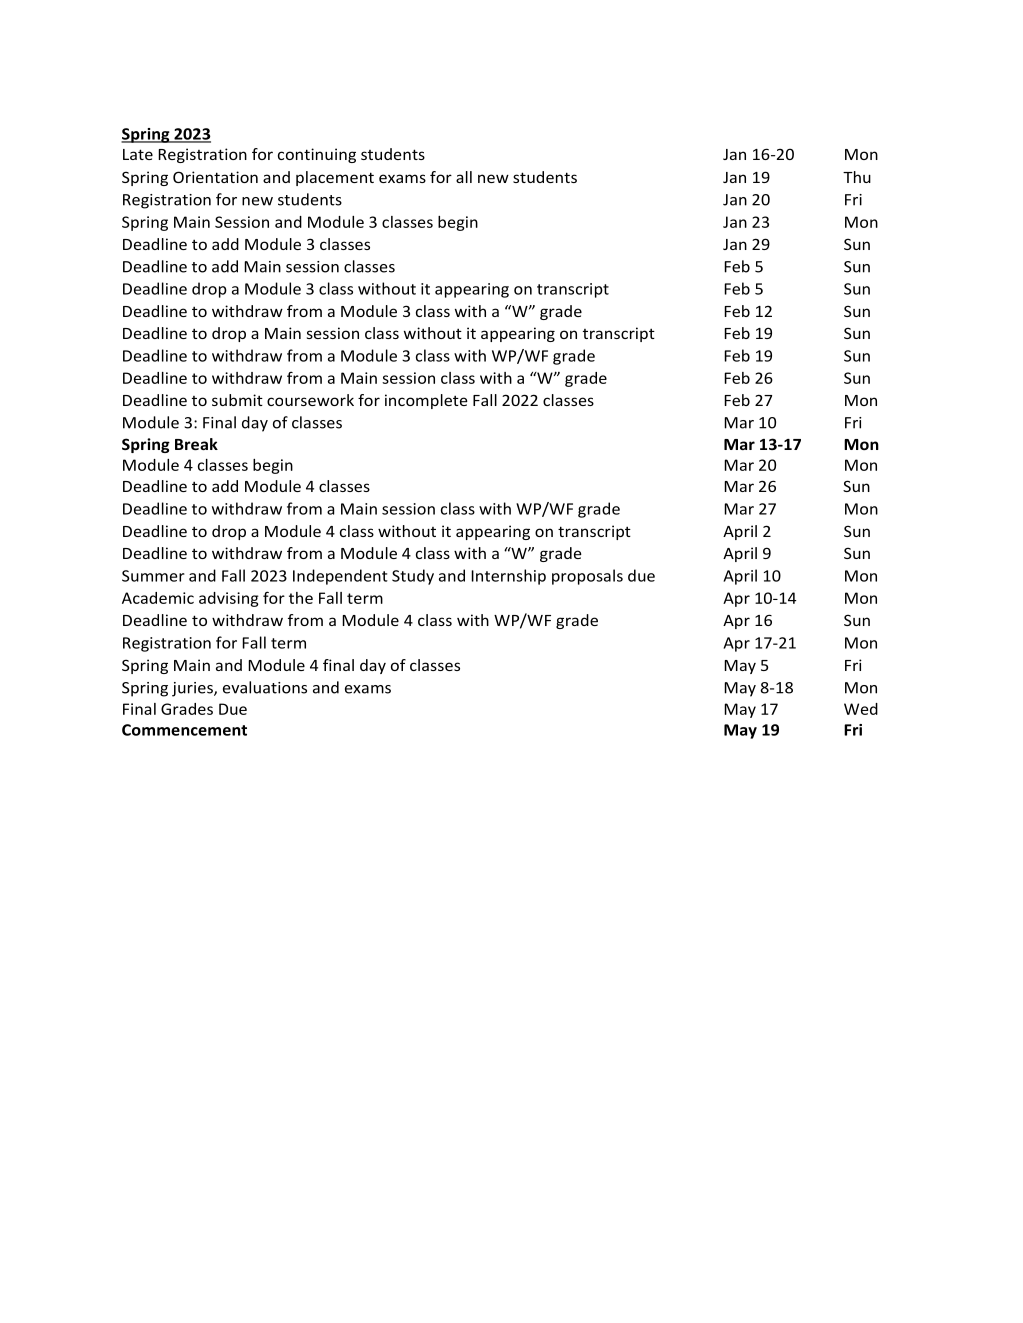  I want to click on Orientation, so click(215, 177).
